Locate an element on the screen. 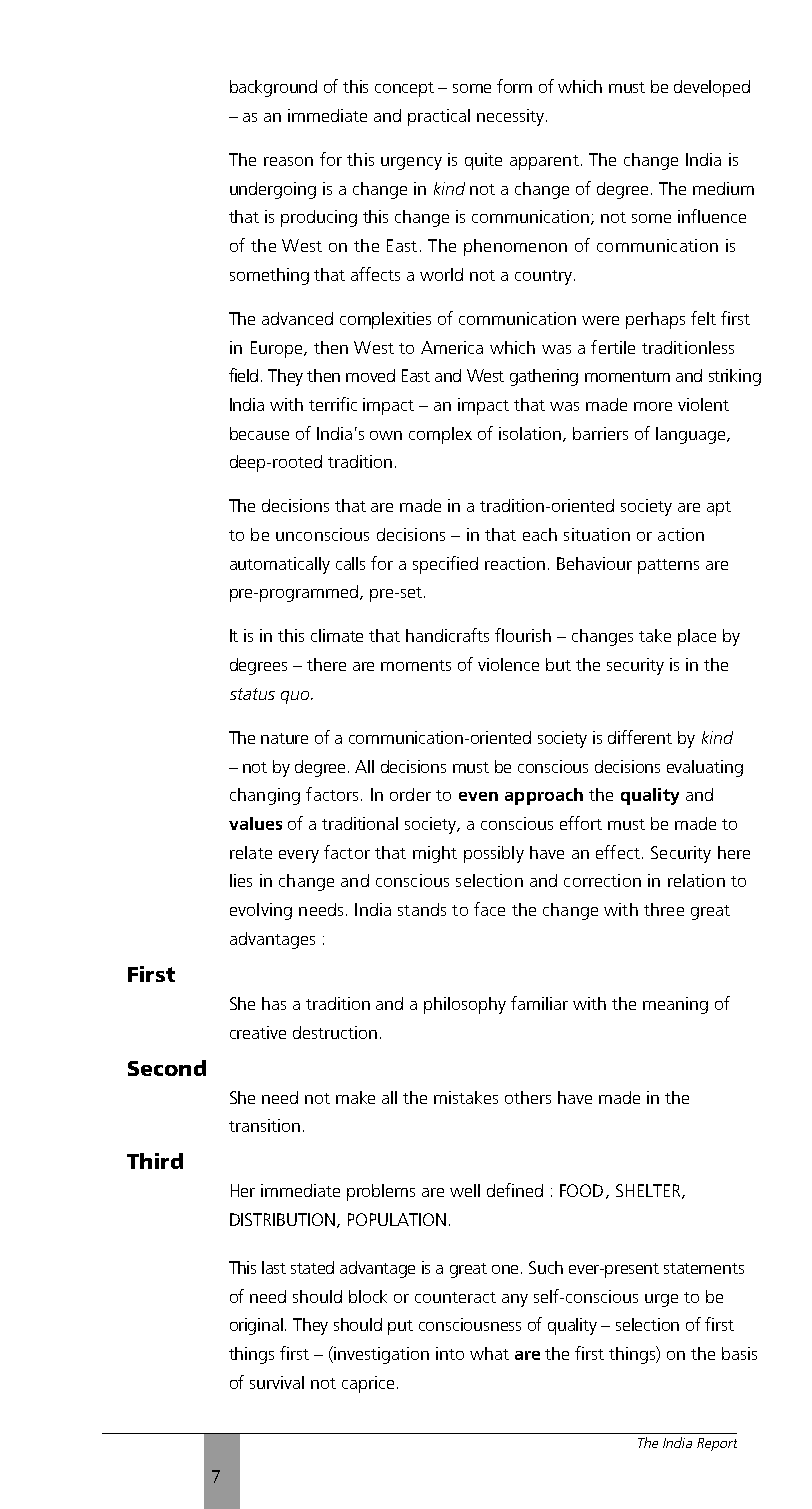 Image resolution: width=812 pixels, height=1509 pixels. stands is located at coordinates (422, 909).
